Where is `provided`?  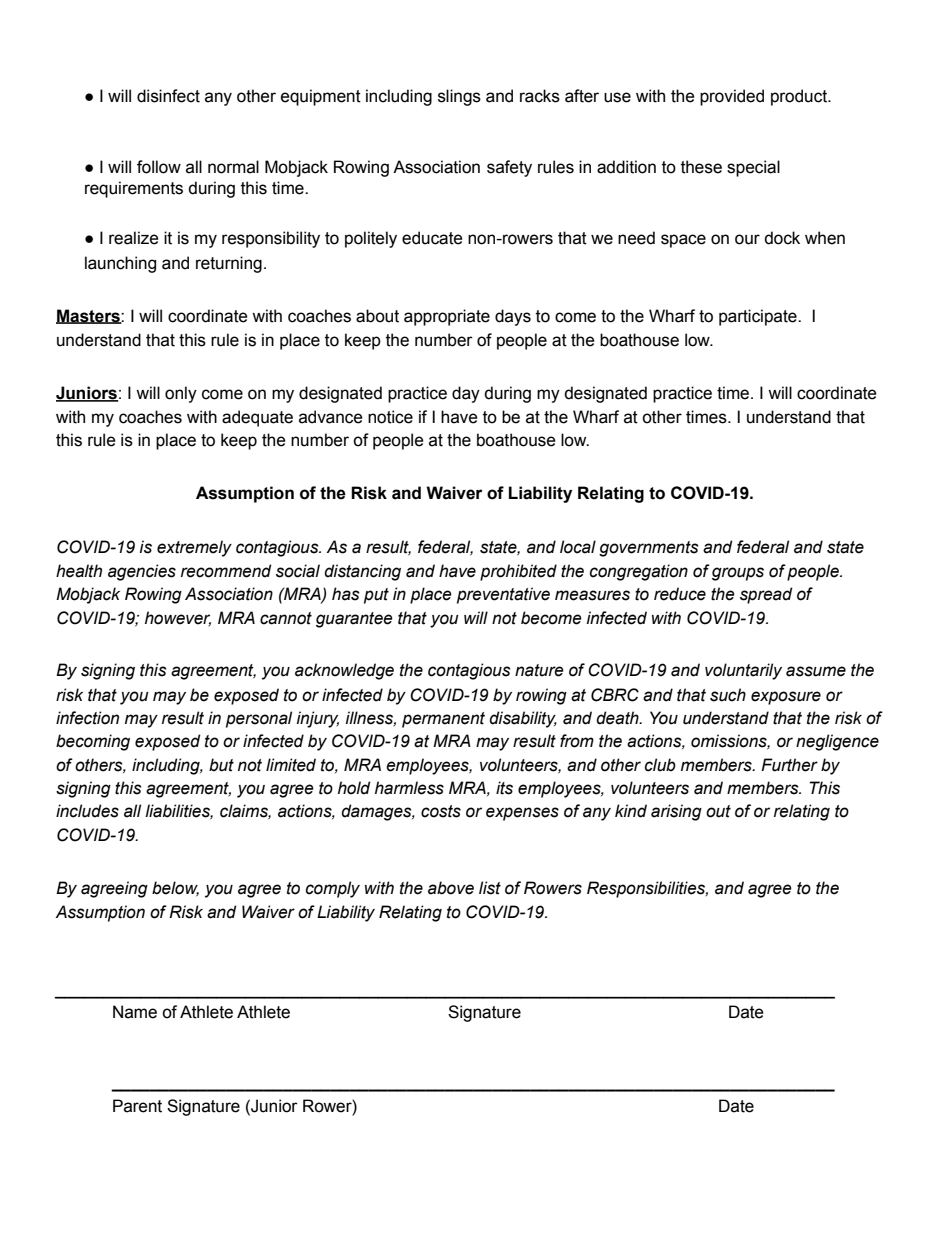
provided is located at coordinates (732, 97).
